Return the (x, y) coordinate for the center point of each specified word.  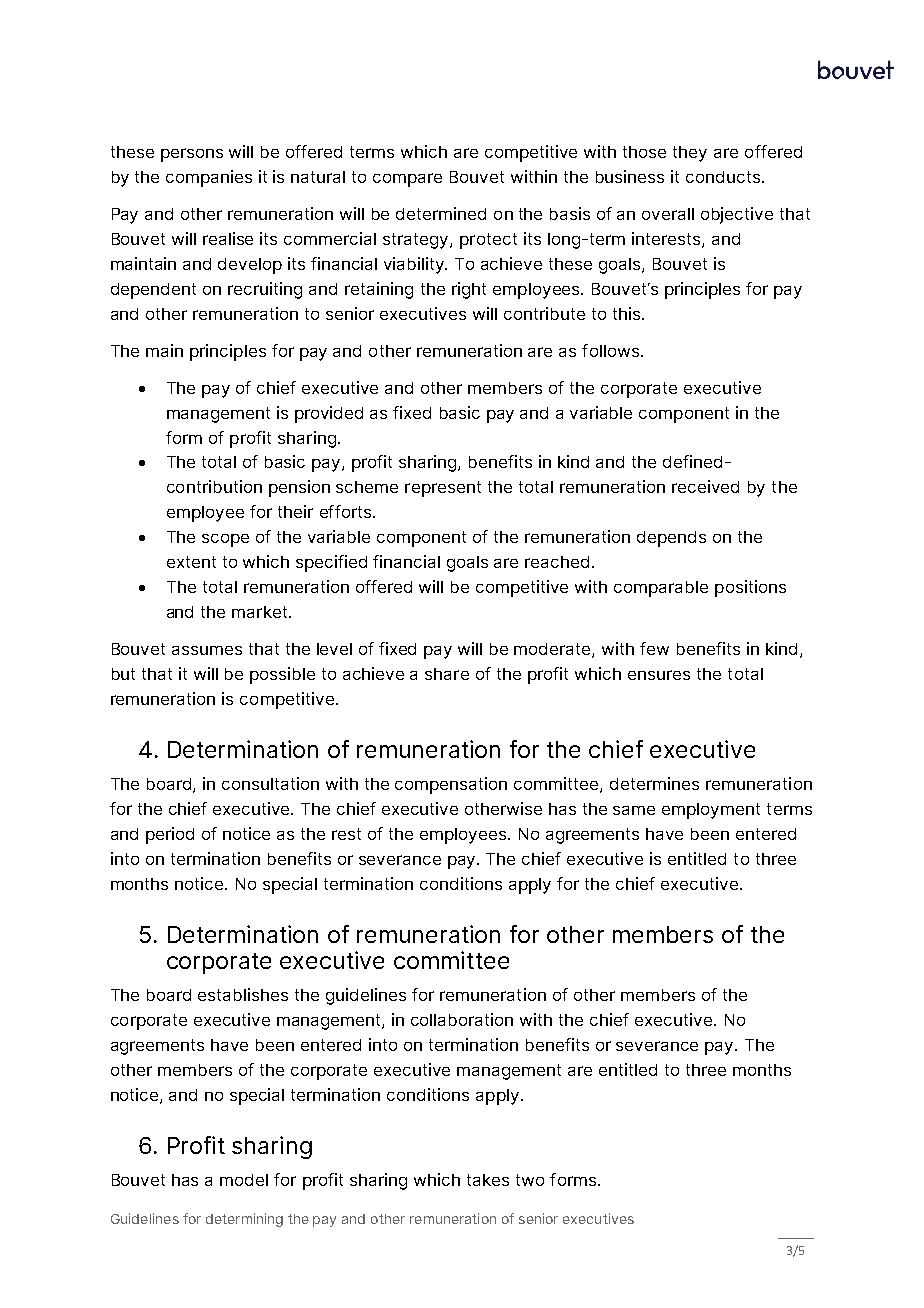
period (170, 835)
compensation (451, 785)
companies (209, 178)
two (530, 1180)
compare (407, 180)
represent (443, 489)
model (244, 1180)
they (690, 154)
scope (225, 540)
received (705, 486)
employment (711, 811)
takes (488, 1180)
